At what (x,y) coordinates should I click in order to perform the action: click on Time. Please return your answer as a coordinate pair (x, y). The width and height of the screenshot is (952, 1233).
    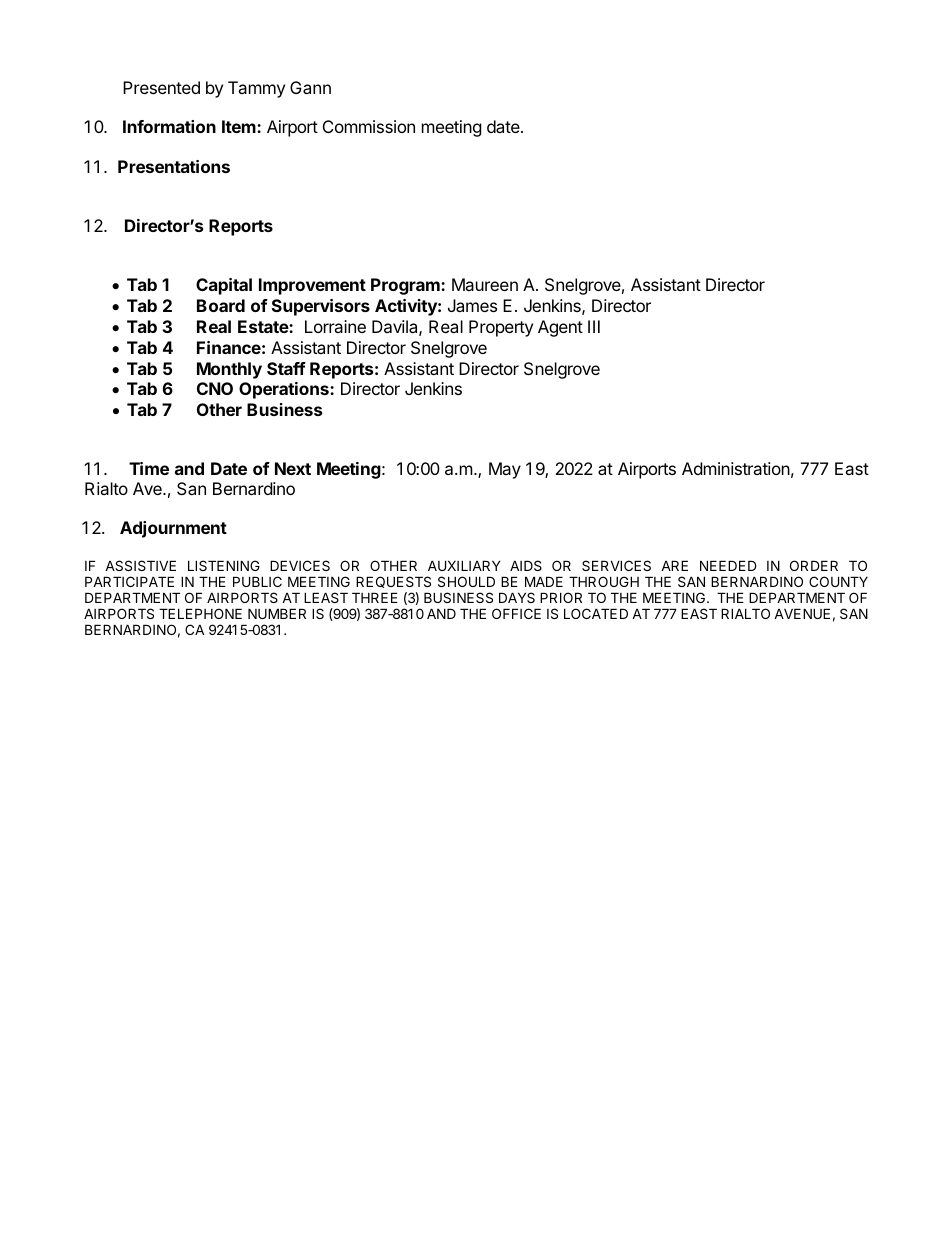
    Looking at the image, I should click on (149, 468).
